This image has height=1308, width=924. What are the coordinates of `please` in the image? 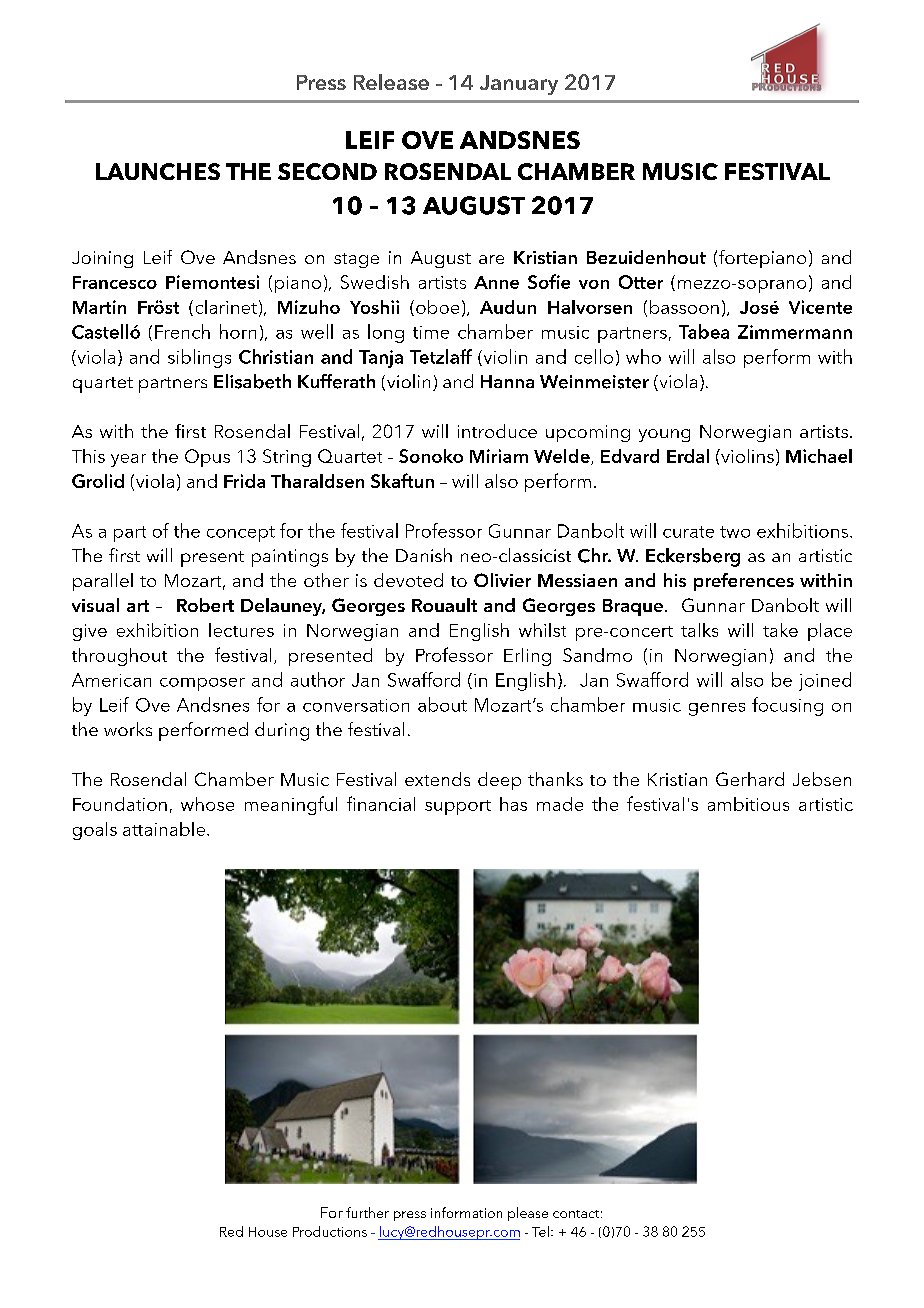 It's located at (528, 1214).
